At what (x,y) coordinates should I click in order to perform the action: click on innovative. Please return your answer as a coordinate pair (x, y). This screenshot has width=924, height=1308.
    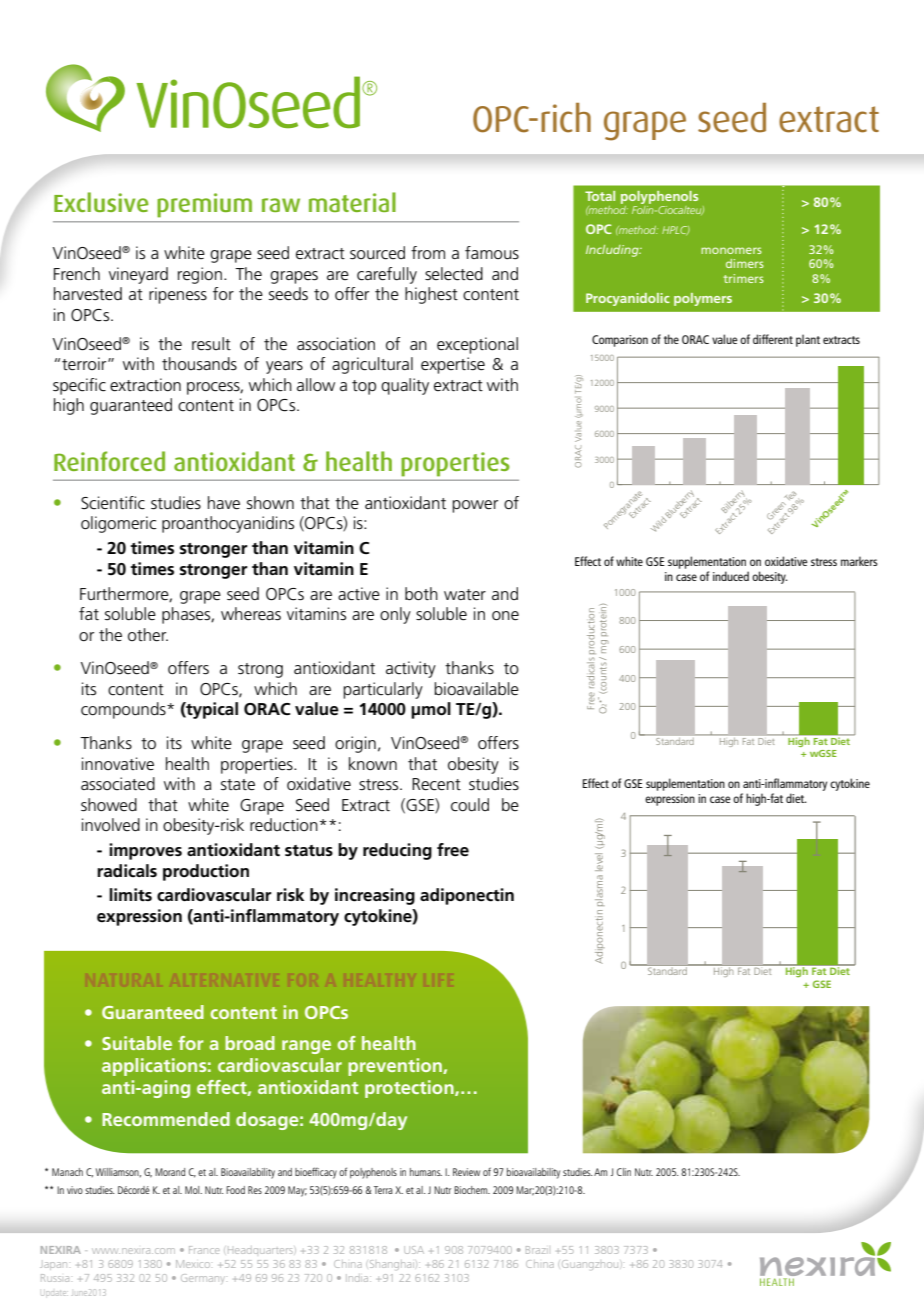
    Looking at the image, I should click on (118, 764).
